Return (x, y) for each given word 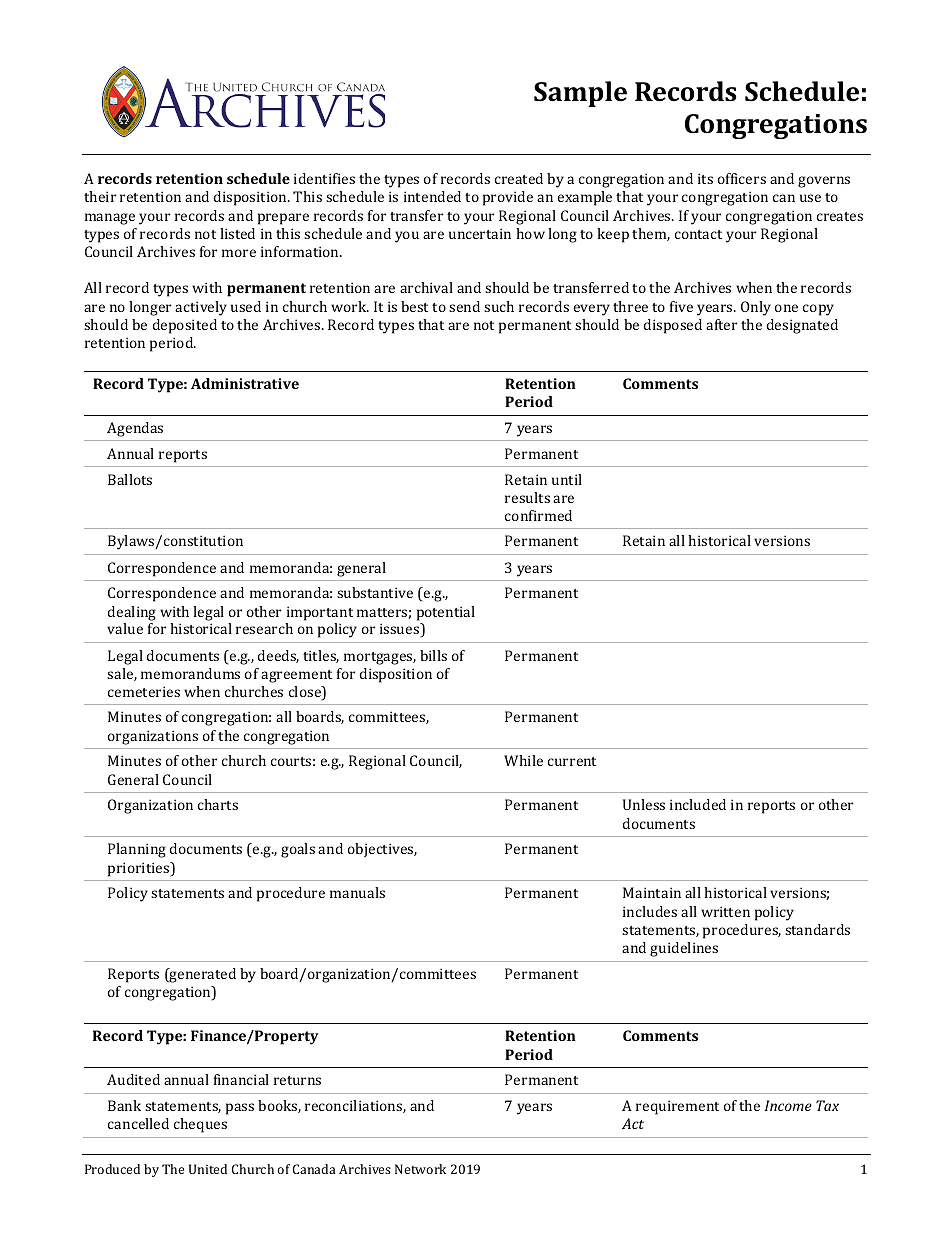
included (698, 804)
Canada (314, 1169)
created (519, 178)
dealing (132, 613)
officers (742, 178)
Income (788, 1105)
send (464, 306)
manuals (357, 892)
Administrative (245, 383)
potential (446, 613)
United (208, 1169)
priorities (140, 869)
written (725, 911)
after (721, 324)
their (100, 196)
